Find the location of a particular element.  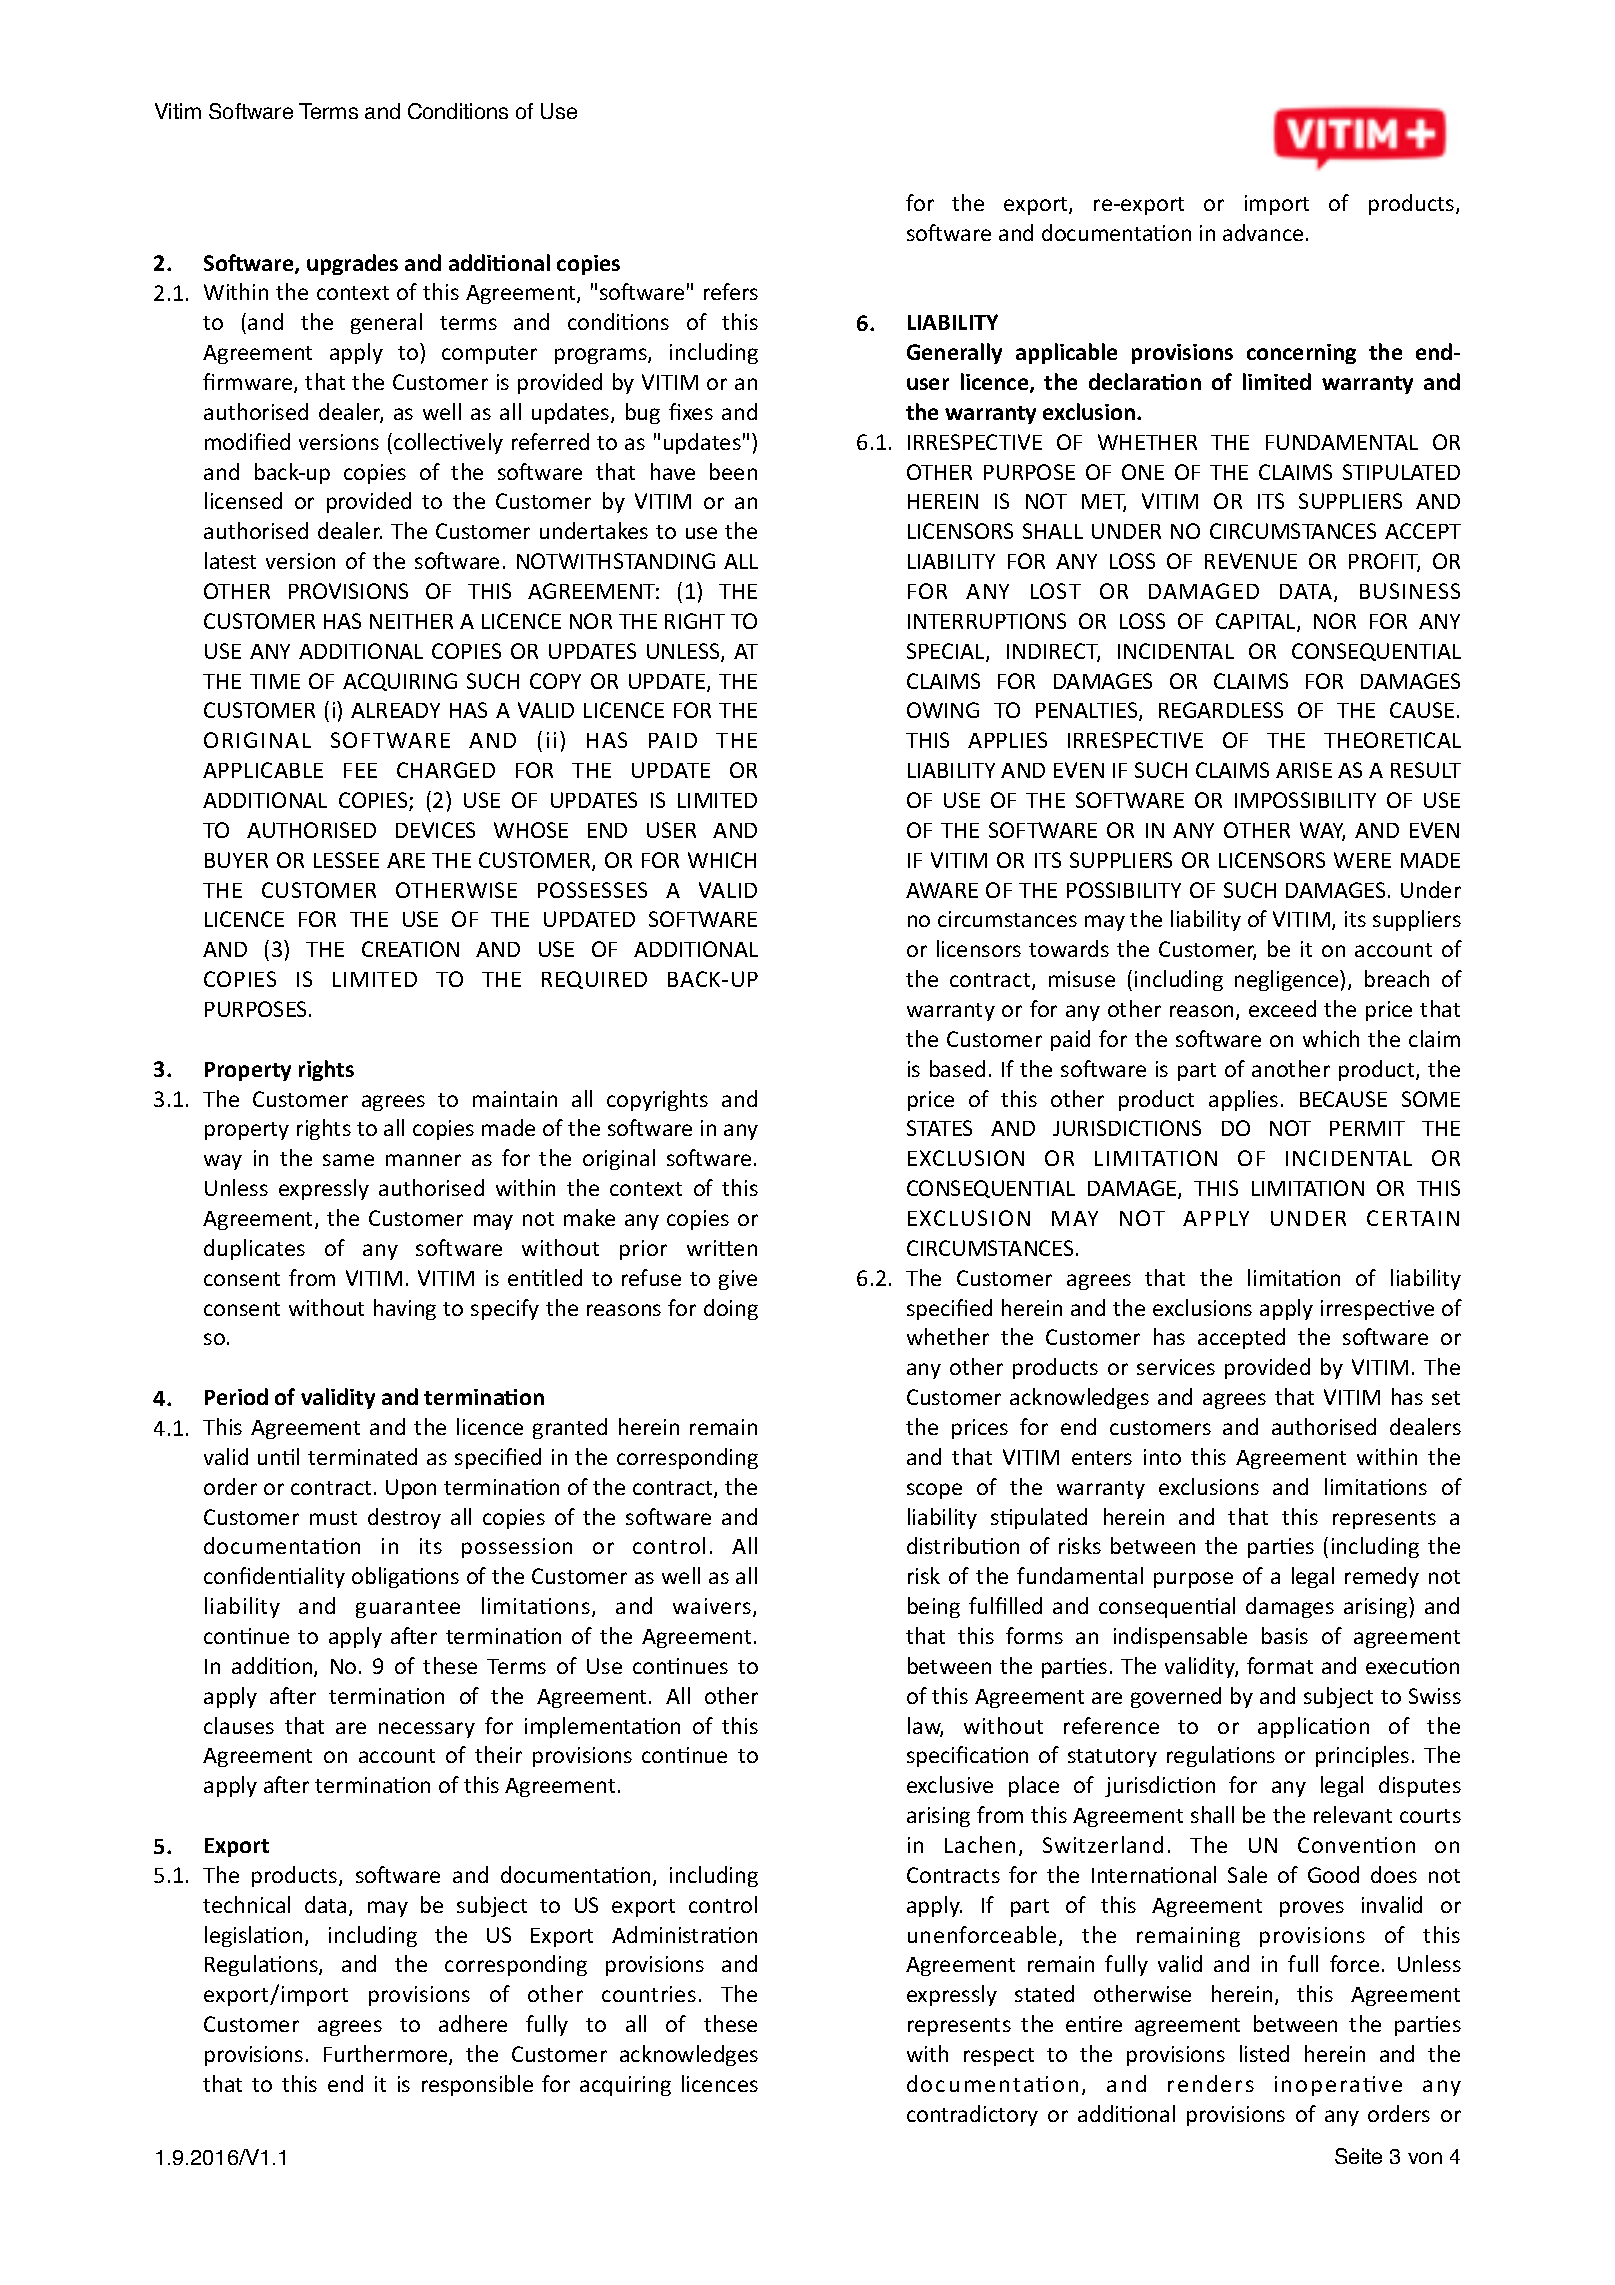

PERMIT is located at coordinates (1367, 1128).
